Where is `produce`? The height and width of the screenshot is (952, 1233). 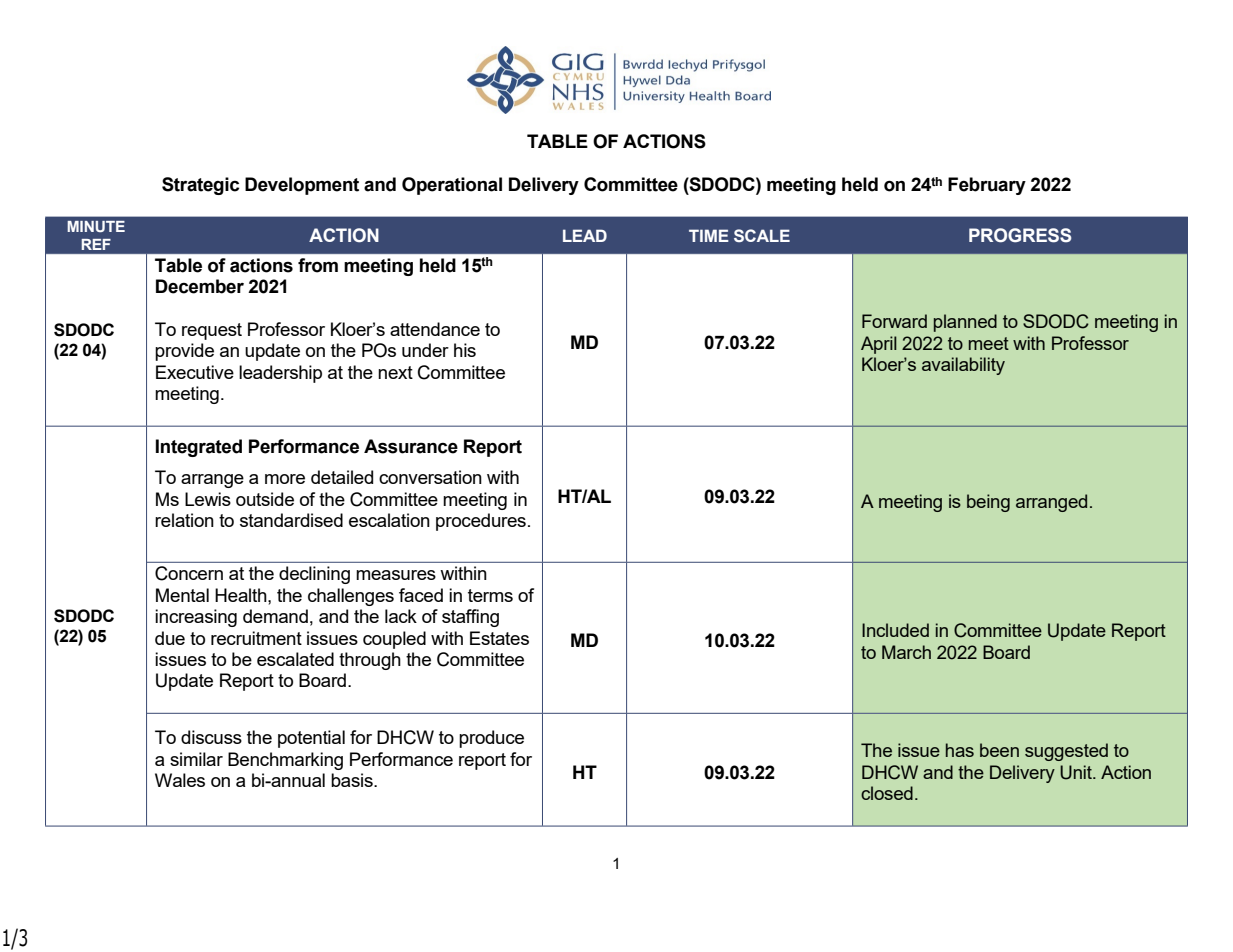 produce is located at coordinates (491, 739).
